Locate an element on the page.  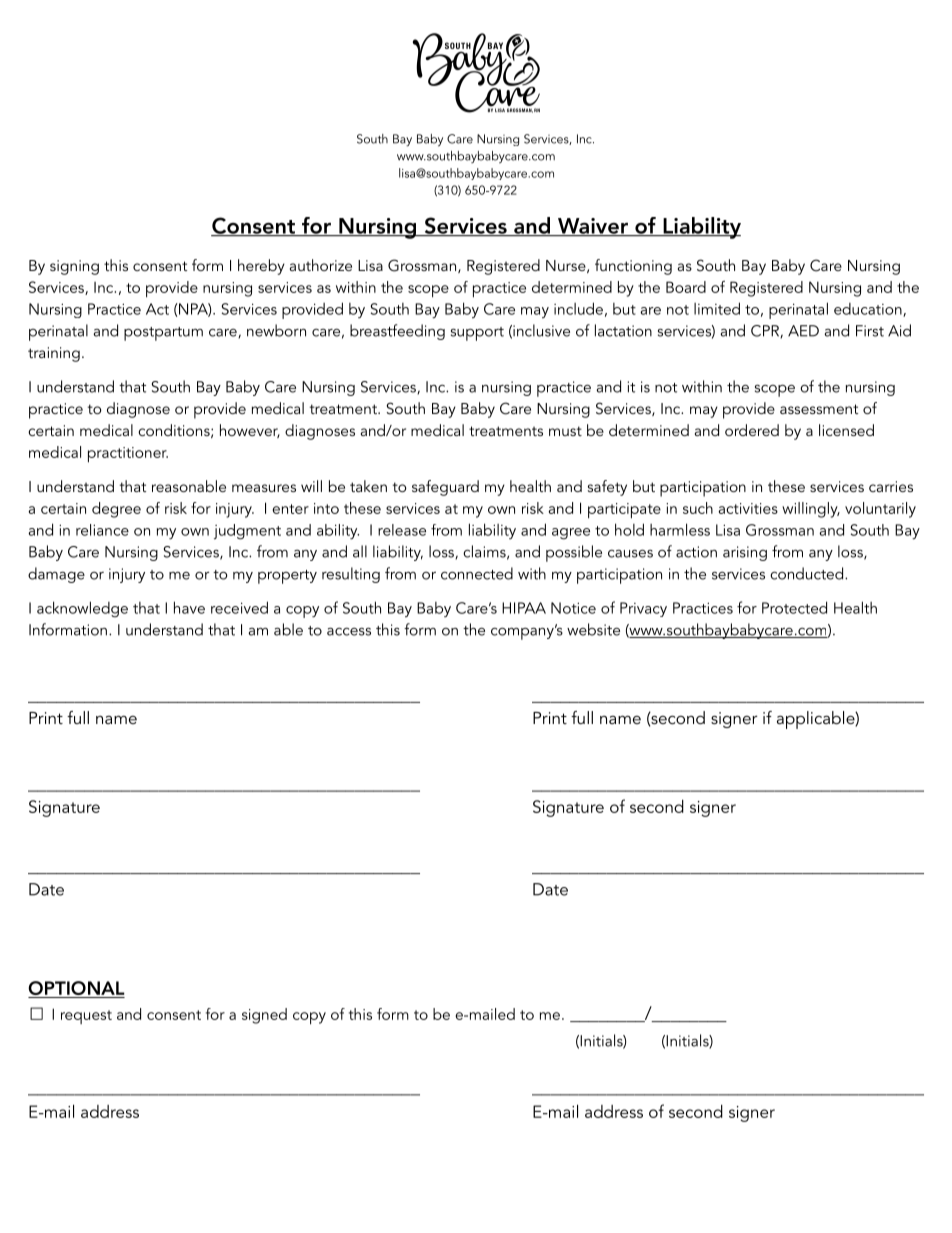
Board is located at coordinates (686, 287).
